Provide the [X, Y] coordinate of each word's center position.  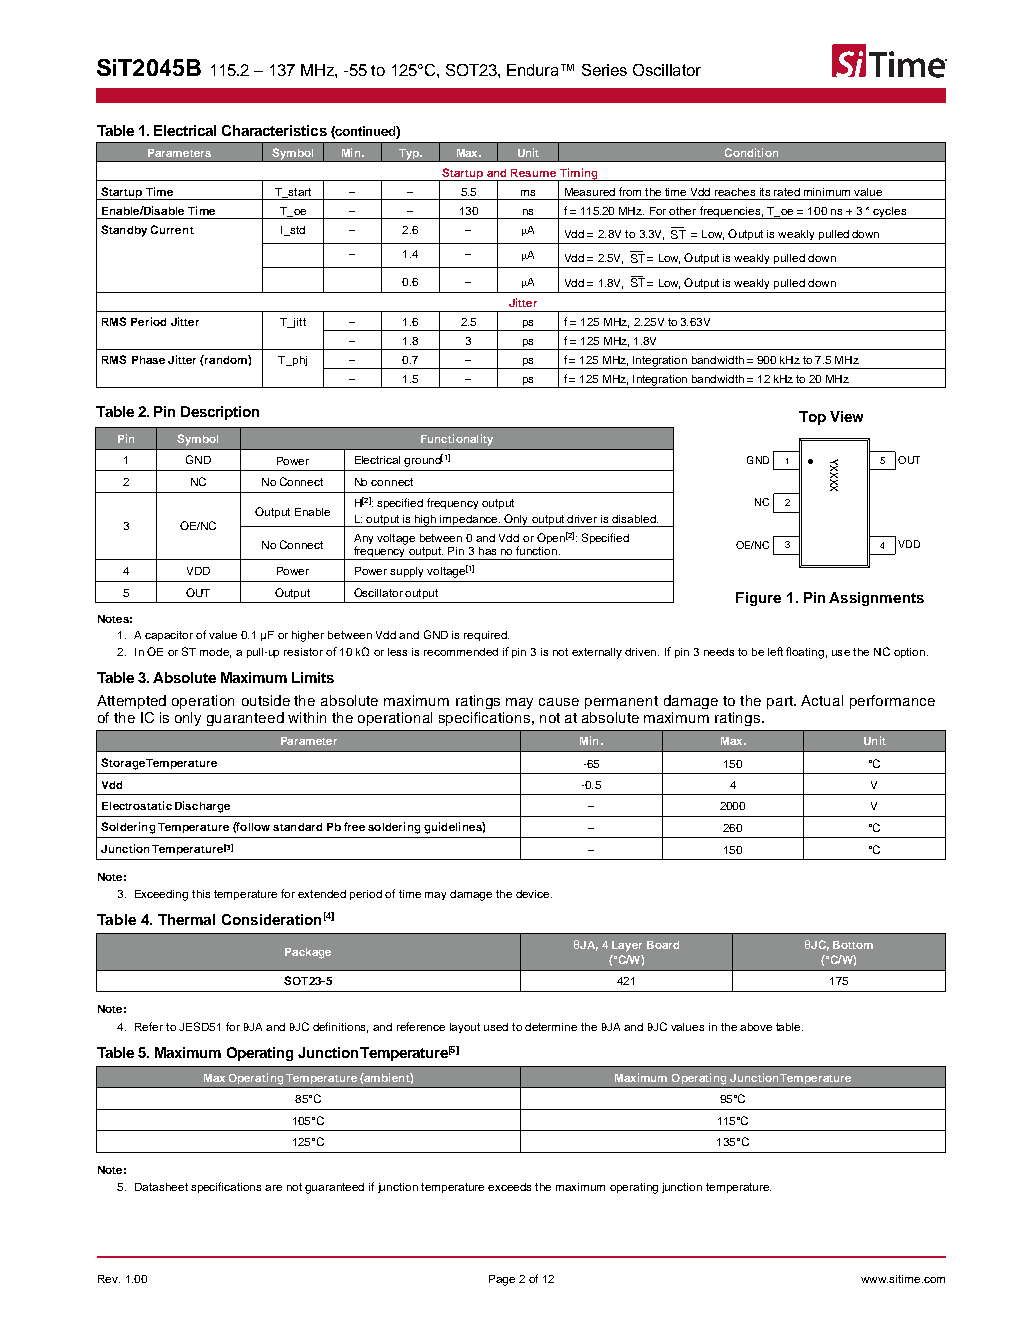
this [201, 894]
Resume [533, 173]
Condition [751, 152]
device [534, 894]
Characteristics [274, 130]
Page [502, 1280]
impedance [469, 521]
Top [812, 418]
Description [220, 413]
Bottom [853, 945]
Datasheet [161, 1187]
